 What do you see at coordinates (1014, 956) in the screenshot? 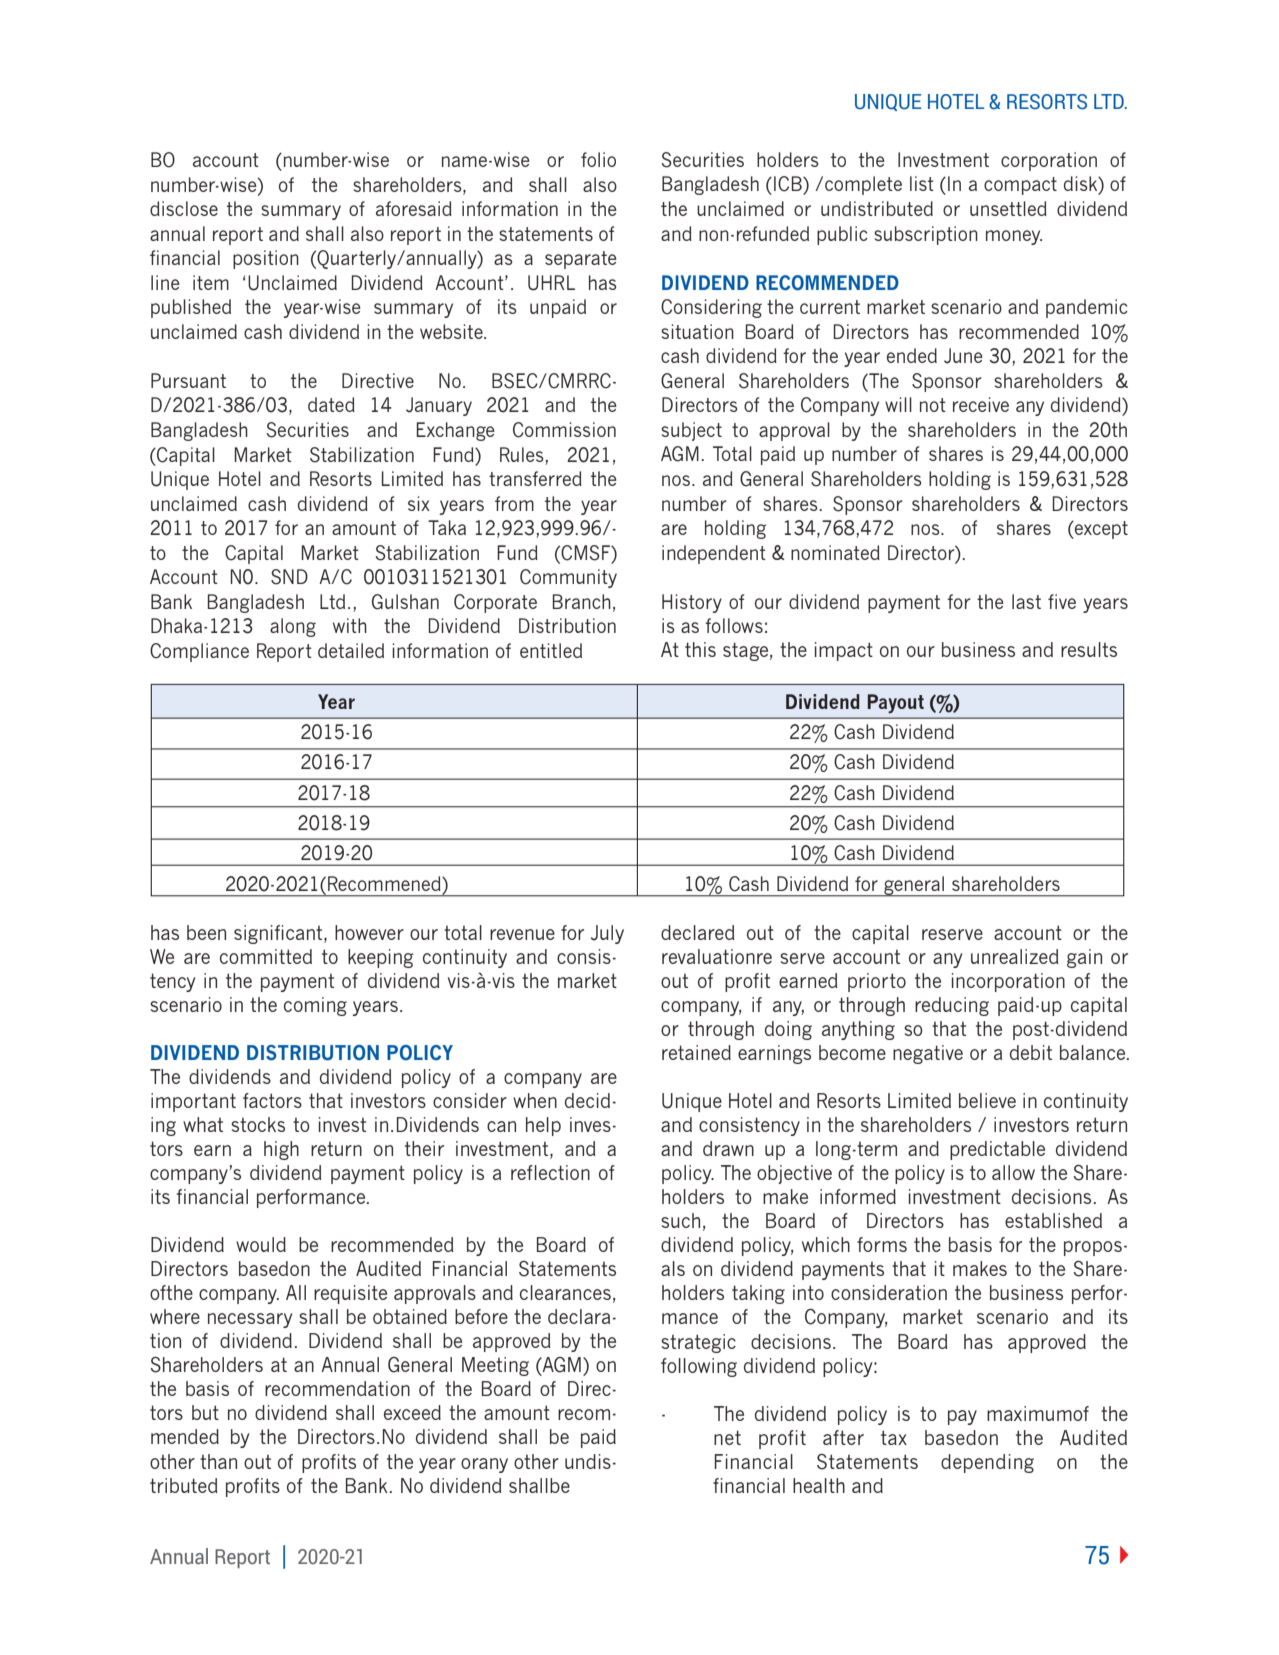
I see `unrealized` at bounding box center [1014, 956].
